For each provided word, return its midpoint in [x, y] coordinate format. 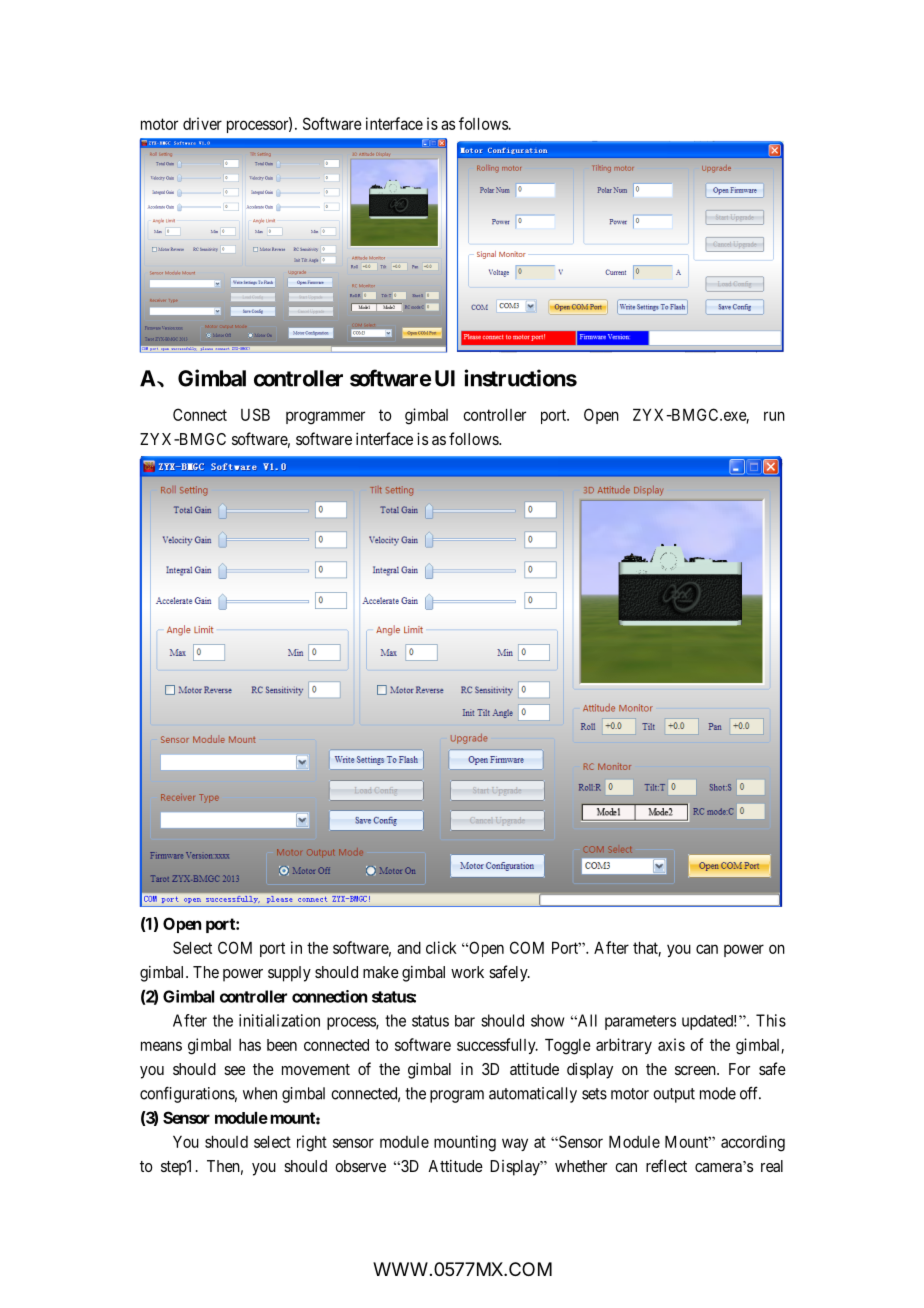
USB [255, 414]
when [260, 1093]
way [515, 1144]
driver [202, 123]
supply [289, 974]
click [441, 947]
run [774, 416]
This [771, 1020]
